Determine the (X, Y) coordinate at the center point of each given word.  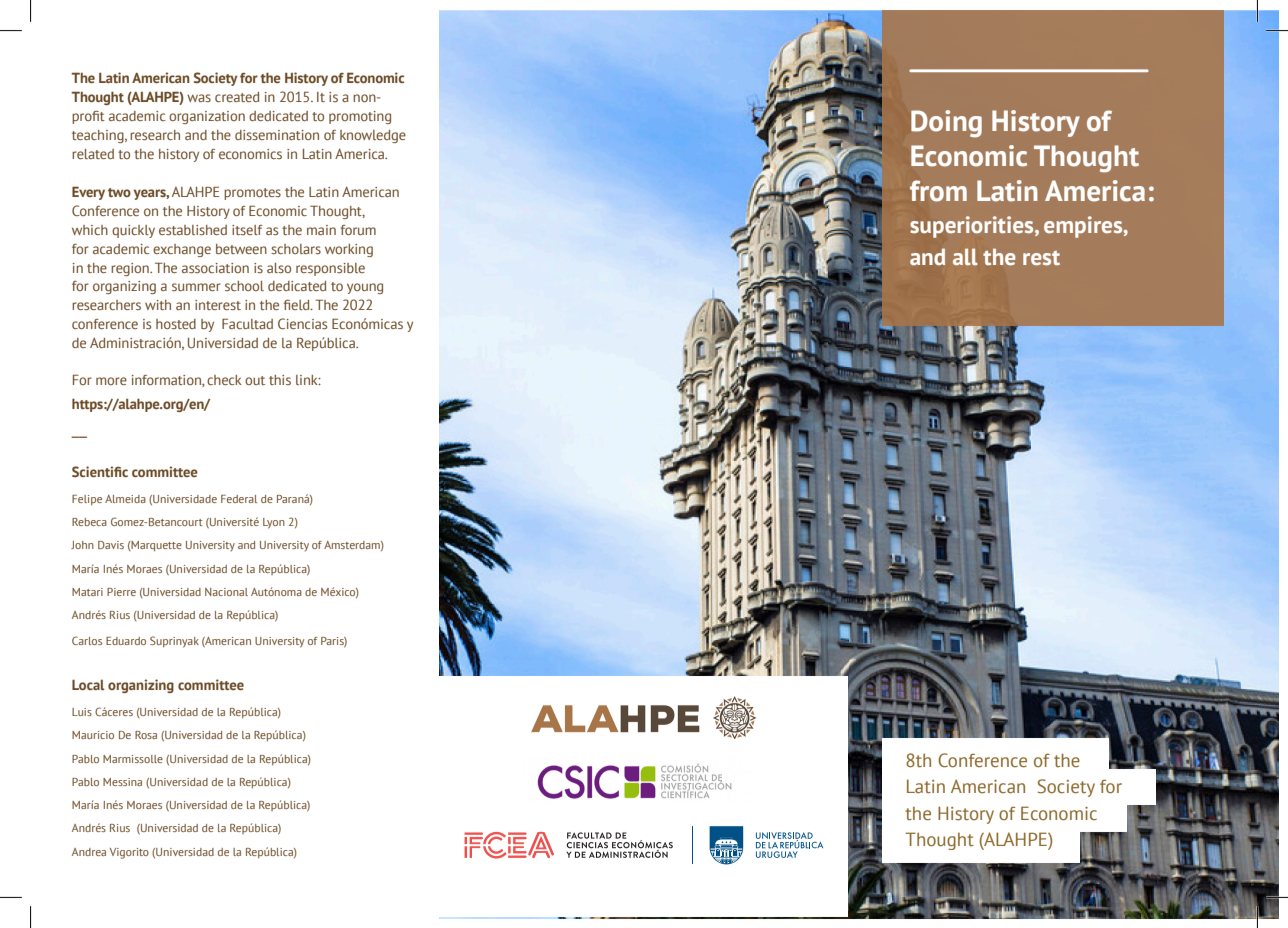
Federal (239, 499)
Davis (111, 545)
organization (207, 117)
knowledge (373, 136)
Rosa (146, 735)
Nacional (226, 592)
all (965, 256)
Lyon (274, 523)
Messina (122, 782)
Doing (946, 124)
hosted (176, 324)
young (365, 288)
